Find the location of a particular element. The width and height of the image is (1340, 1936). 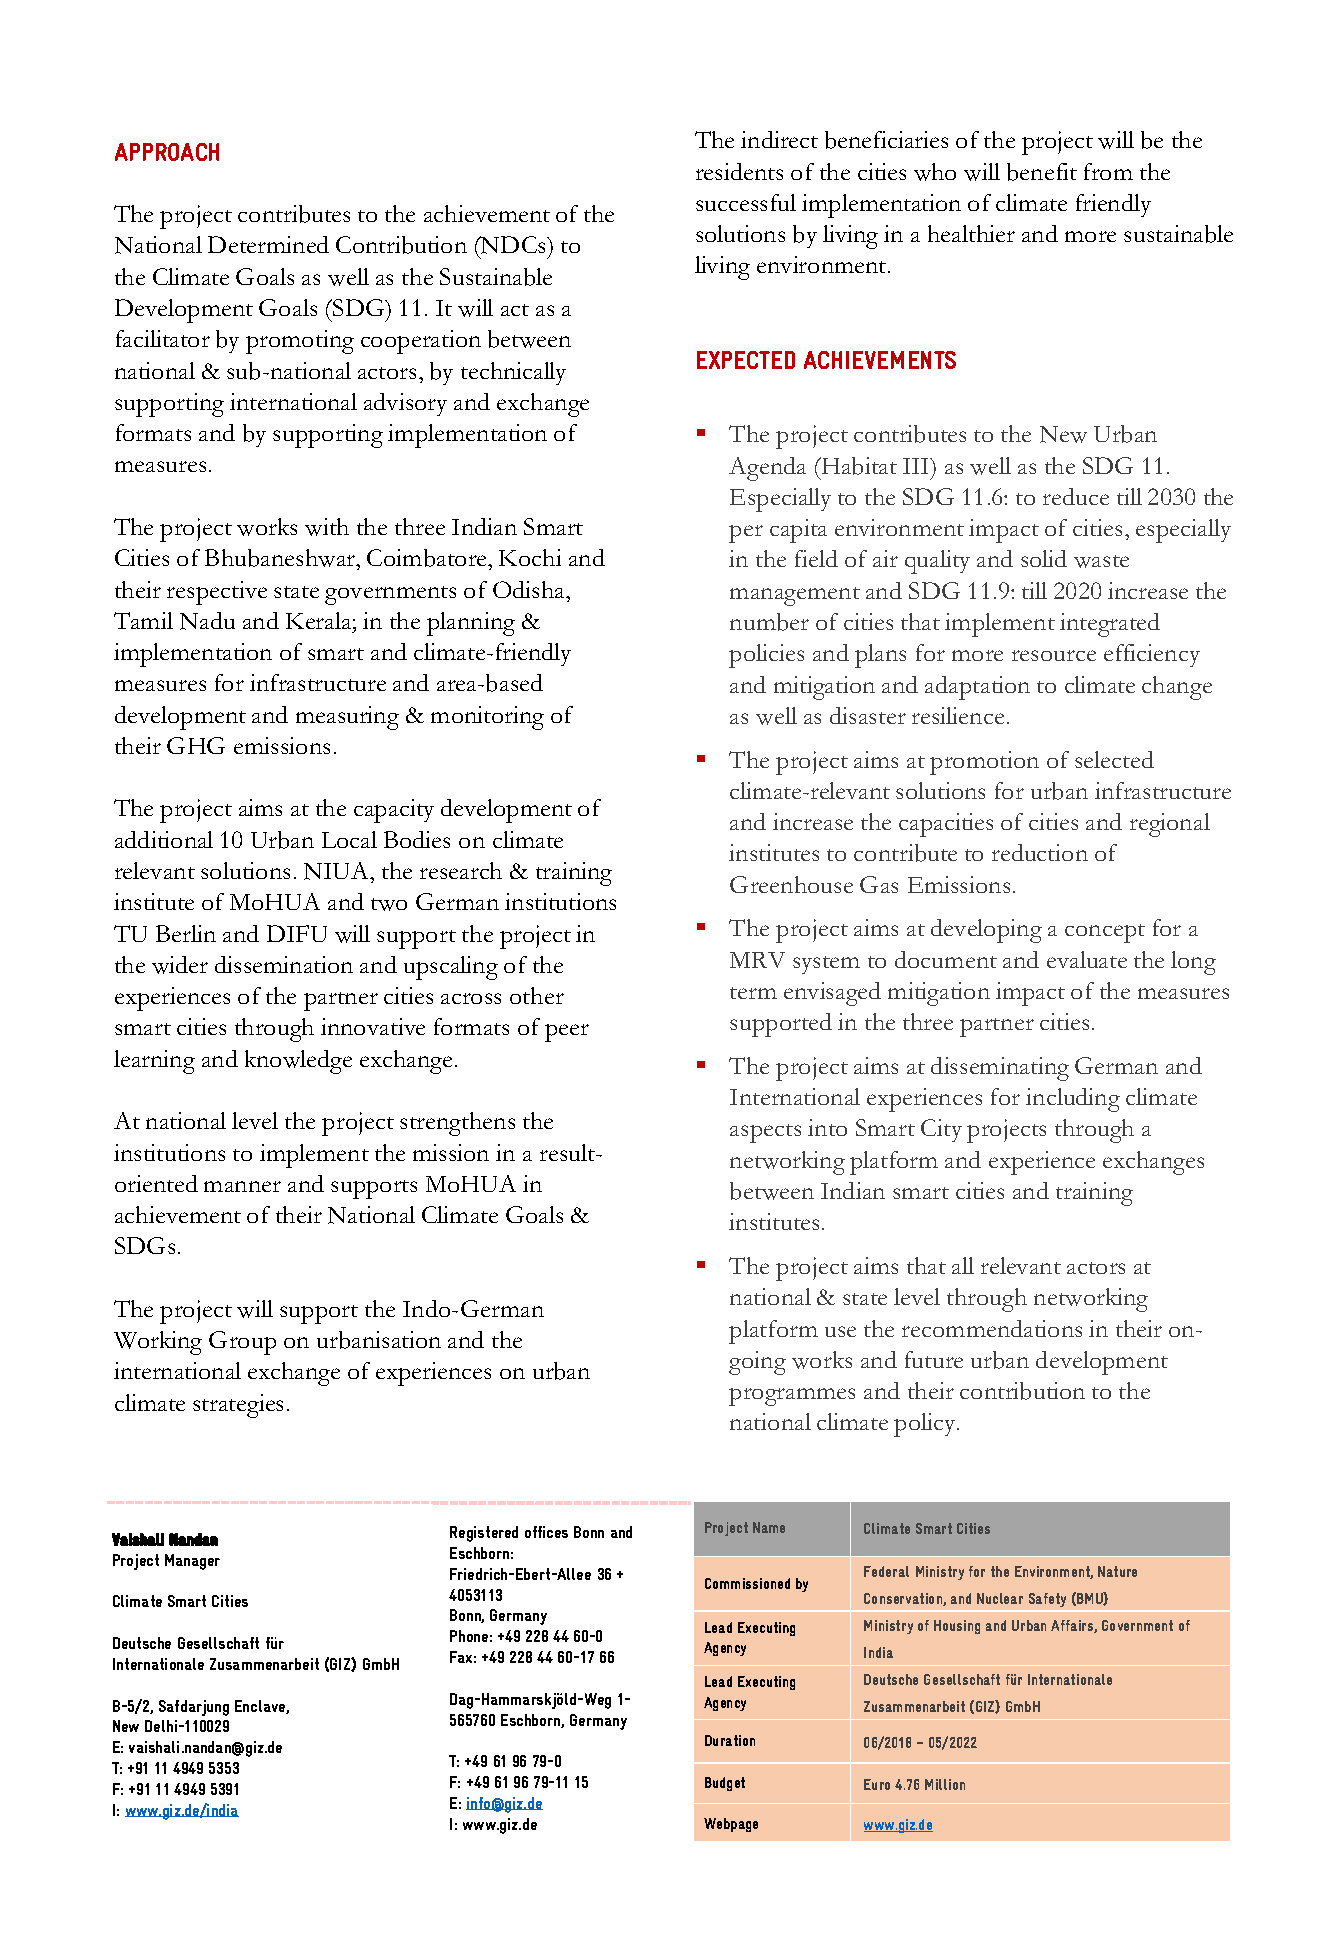

peer is located at coordinates (567, 1033).
